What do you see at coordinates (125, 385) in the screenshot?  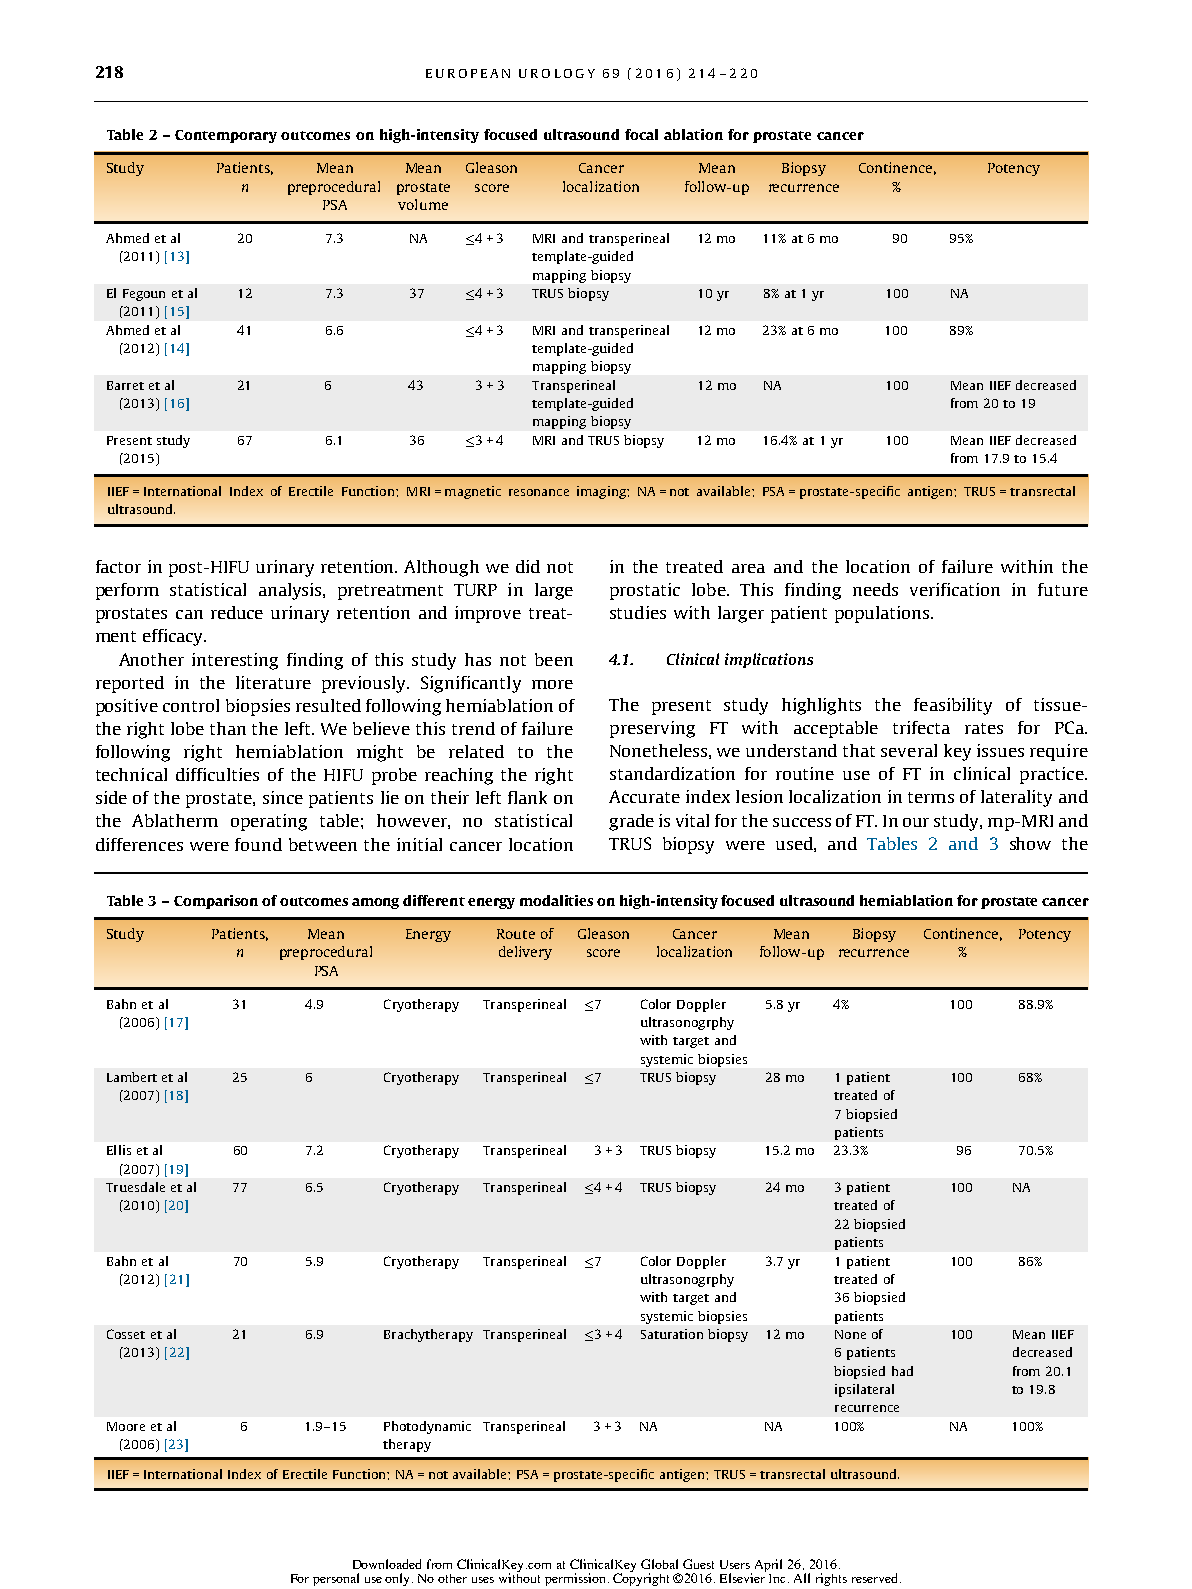 I see `Barret` at bounding box center [125, 385].
